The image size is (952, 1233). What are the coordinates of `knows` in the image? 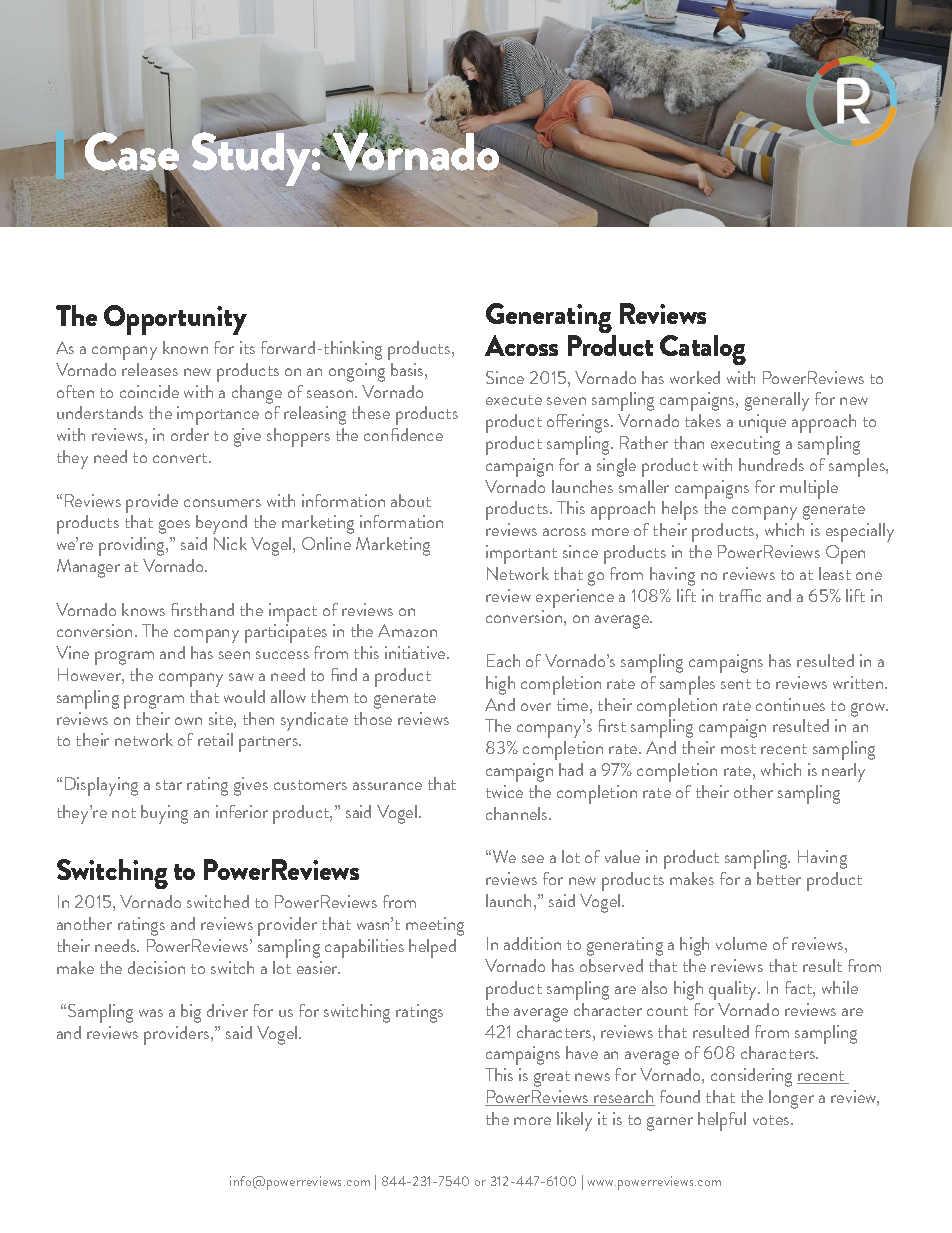 It's located at (143, 609).
